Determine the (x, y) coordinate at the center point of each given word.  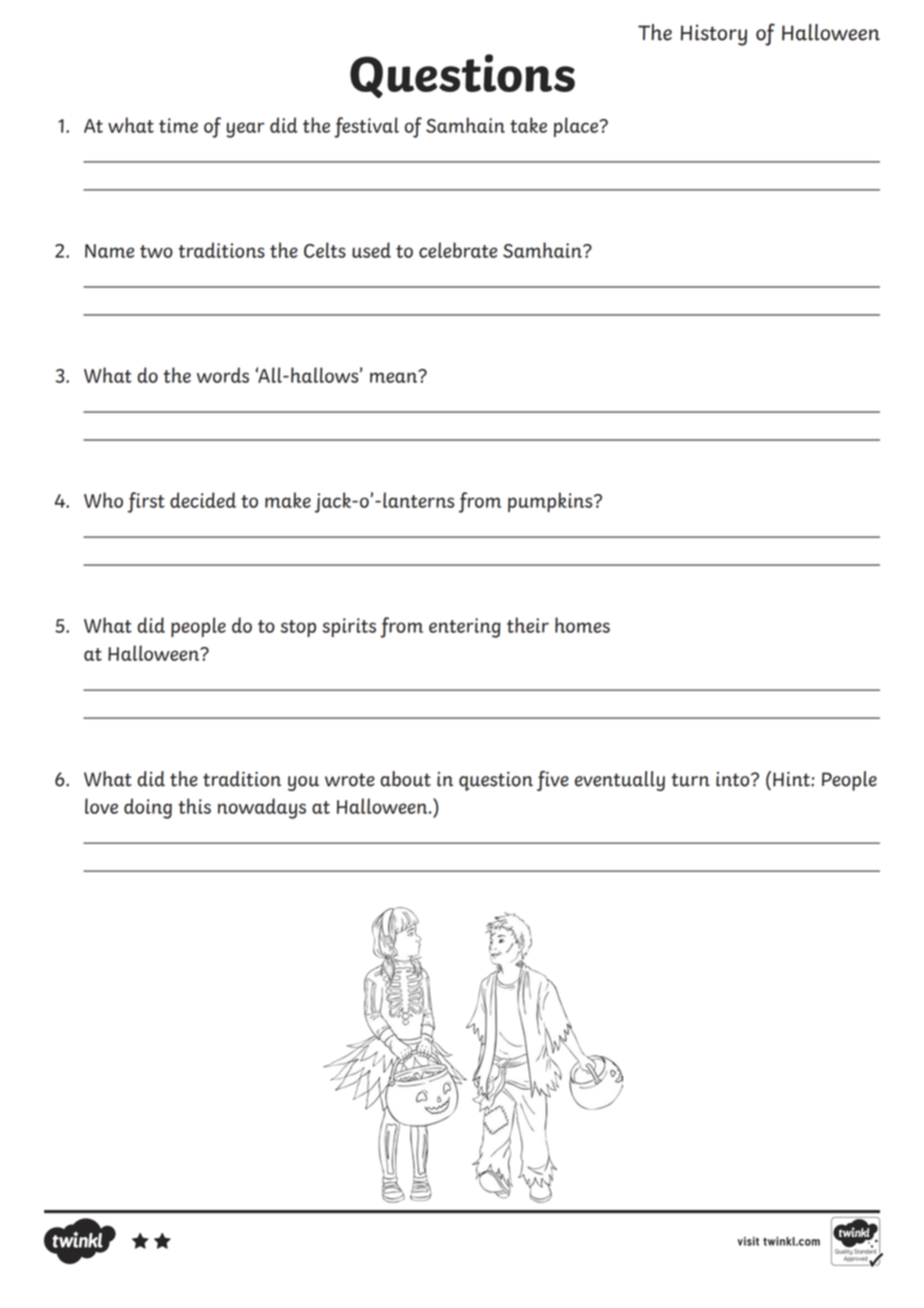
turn (690, 780)
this (195, 806)
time (178, 125)
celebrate (458, 250)
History (714, 35)
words (223, 375)
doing (148, 808)
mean (395, 376)
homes (582, 625)
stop (298, 628)
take (528, 125)
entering (465, 628)
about (405, 779)
